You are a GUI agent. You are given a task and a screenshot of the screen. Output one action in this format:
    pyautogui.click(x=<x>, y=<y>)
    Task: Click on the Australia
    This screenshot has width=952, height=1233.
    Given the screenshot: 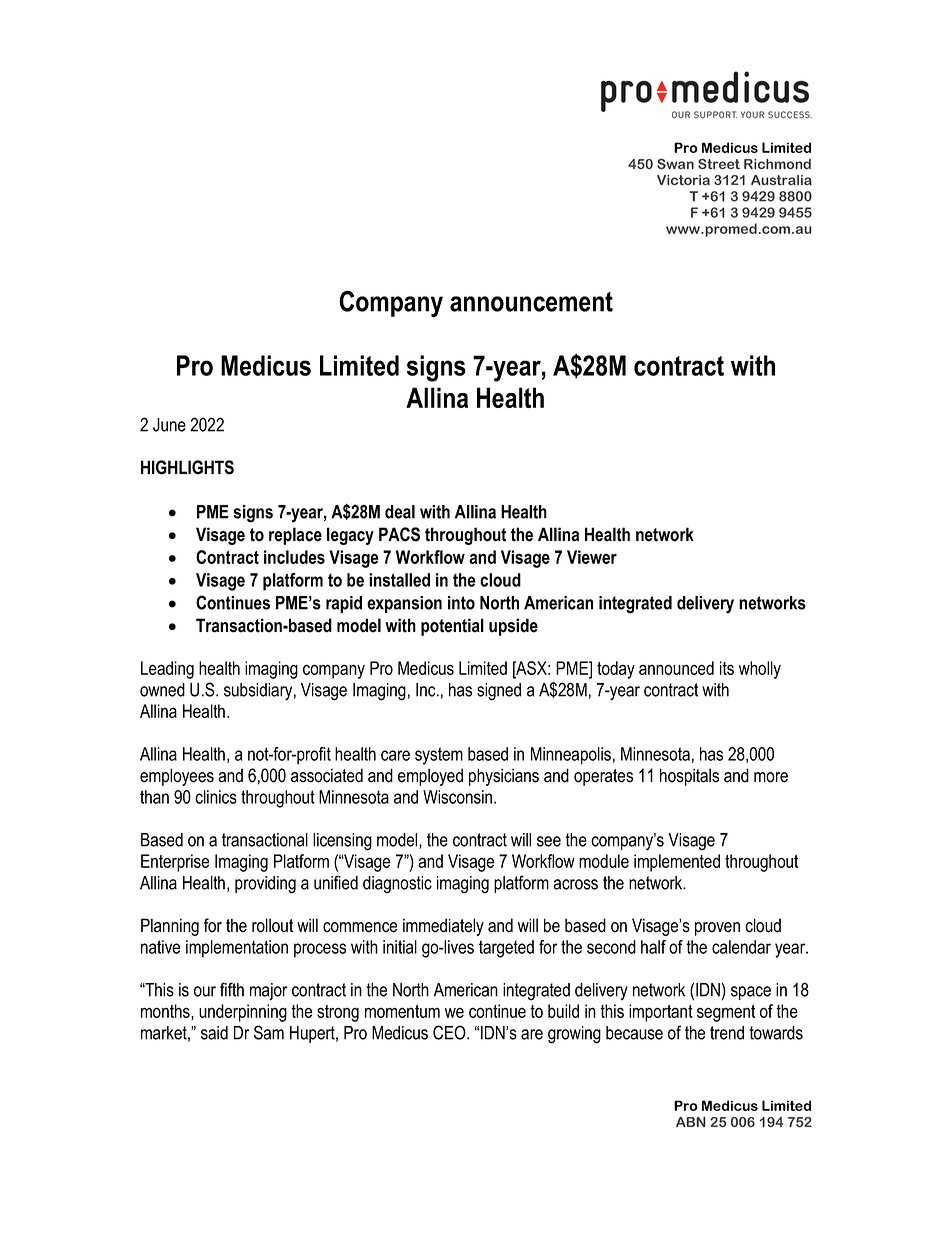 What is the action you would take?
    pyautogui.click(x=781, y=180)
